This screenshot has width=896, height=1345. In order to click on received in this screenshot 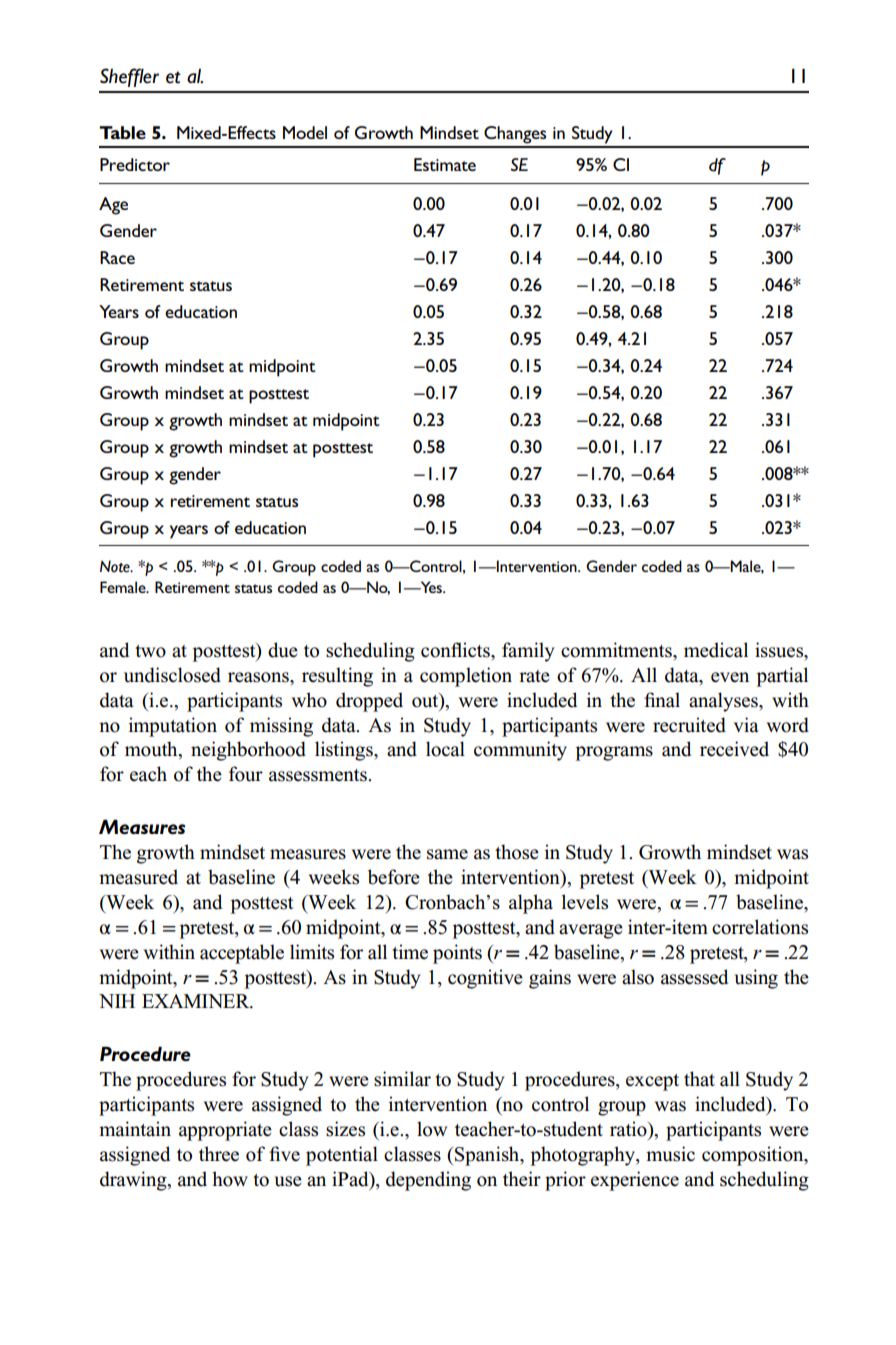, I will do `click(734, 749)`.
